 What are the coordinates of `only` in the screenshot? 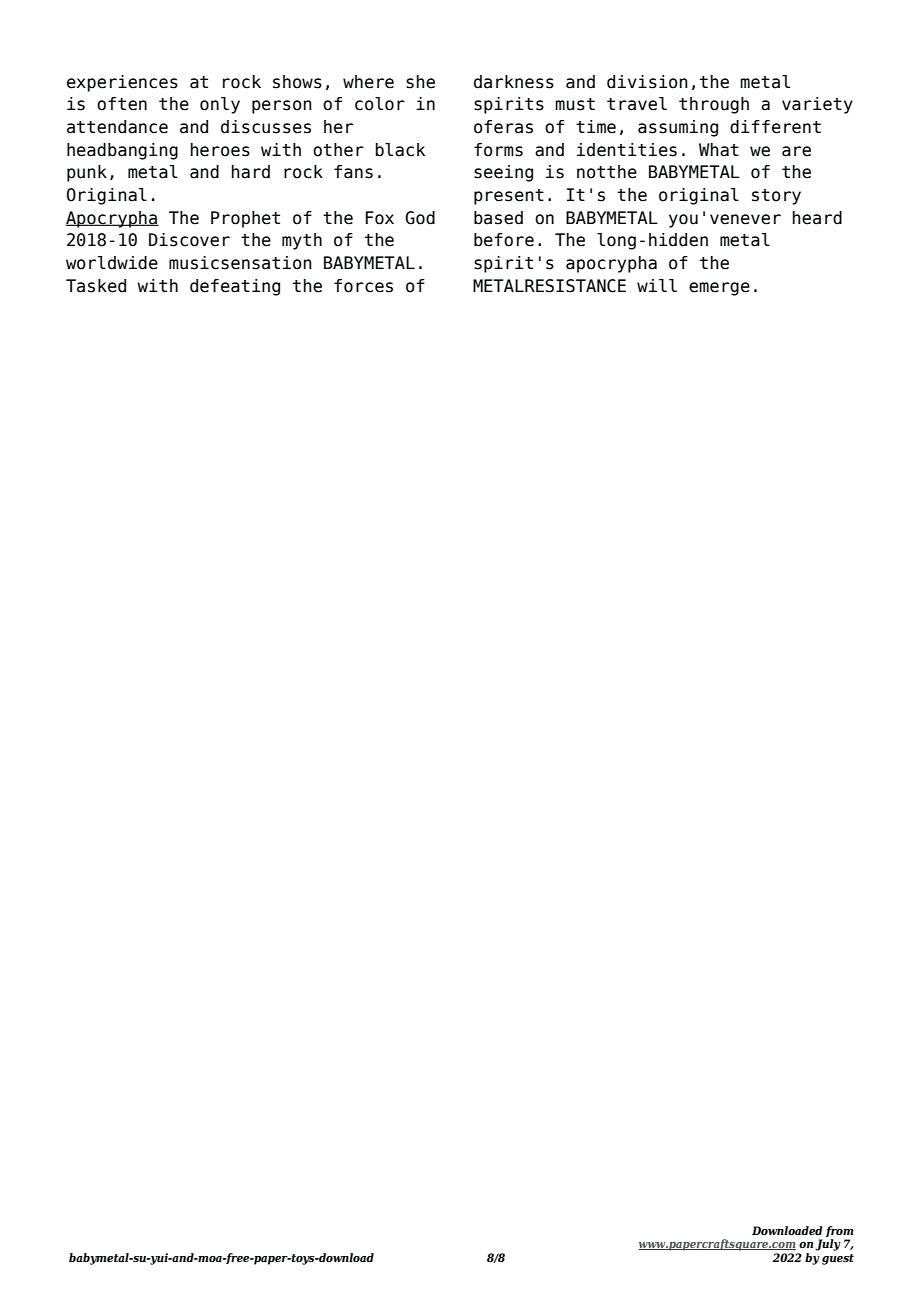 It's located at (220, 105).
